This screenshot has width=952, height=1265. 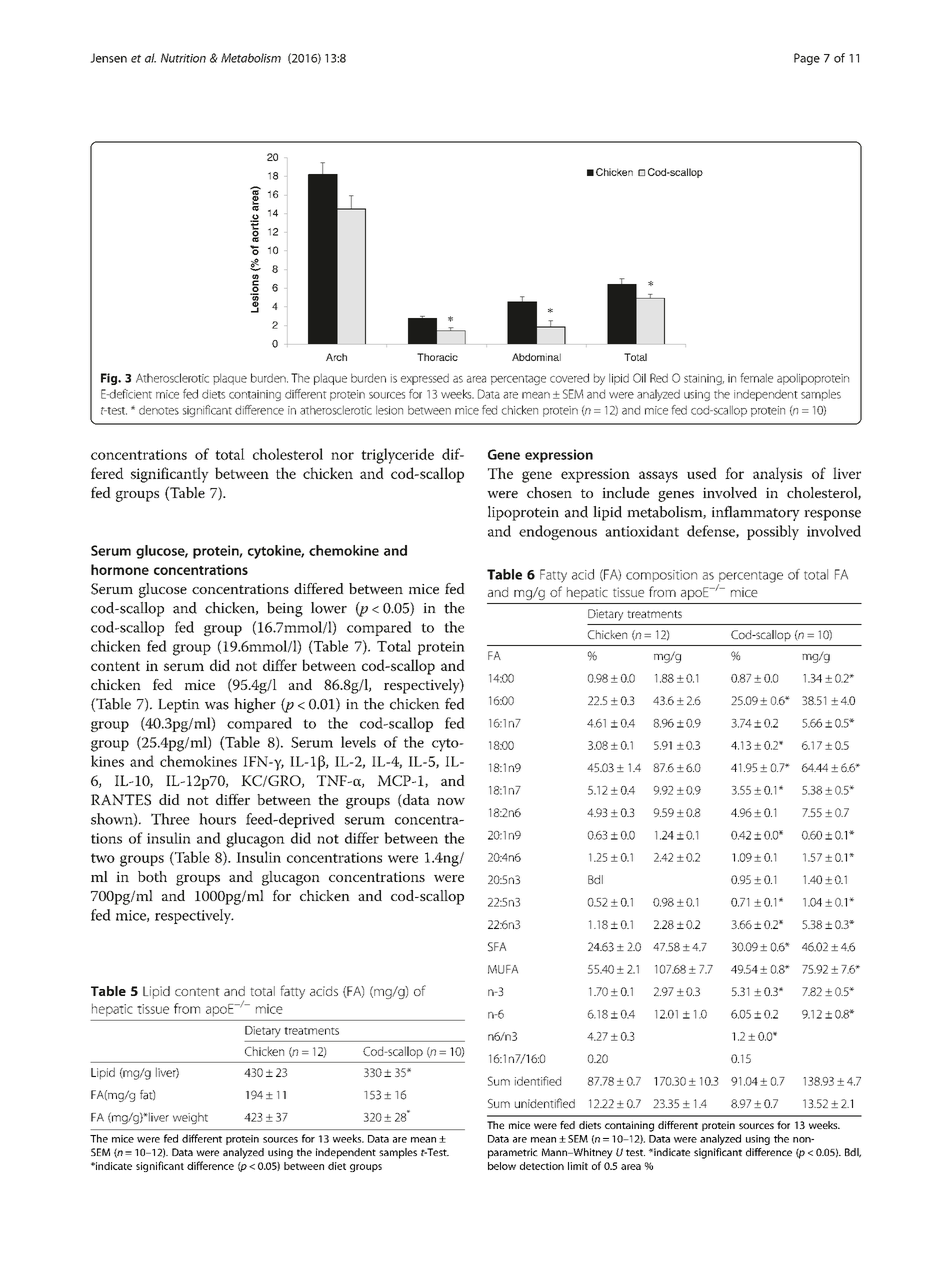 What do you see at coordinates (159, 410) in the screenshot?
I see `denotes` at bounding box center [159, 410].
